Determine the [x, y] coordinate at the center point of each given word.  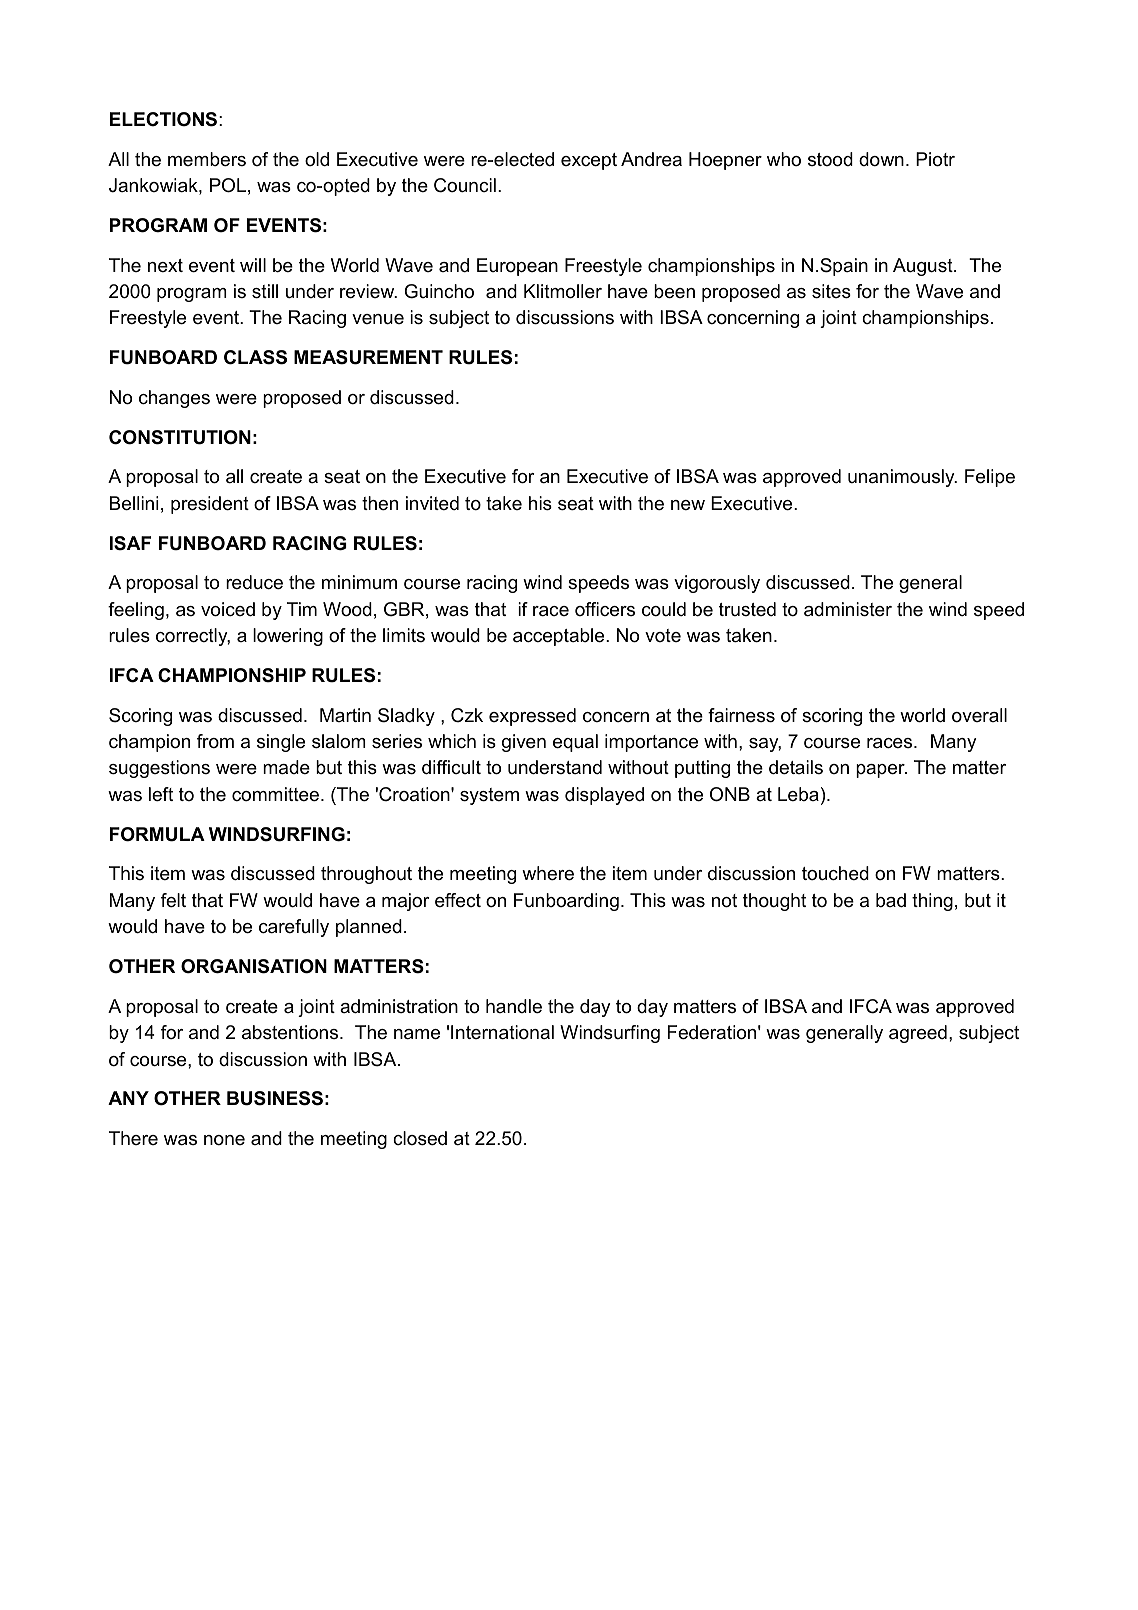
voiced [228, 609]
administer [848, 609]
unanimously [902, 478]
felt [173, 900]
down [881, 159]
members [207, 159]
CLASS [255, 357]
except [589, 161]
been [674, 291]
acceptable [560, 637]
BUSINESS [275, 1098]
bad [891, 900]
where [548, 873]
